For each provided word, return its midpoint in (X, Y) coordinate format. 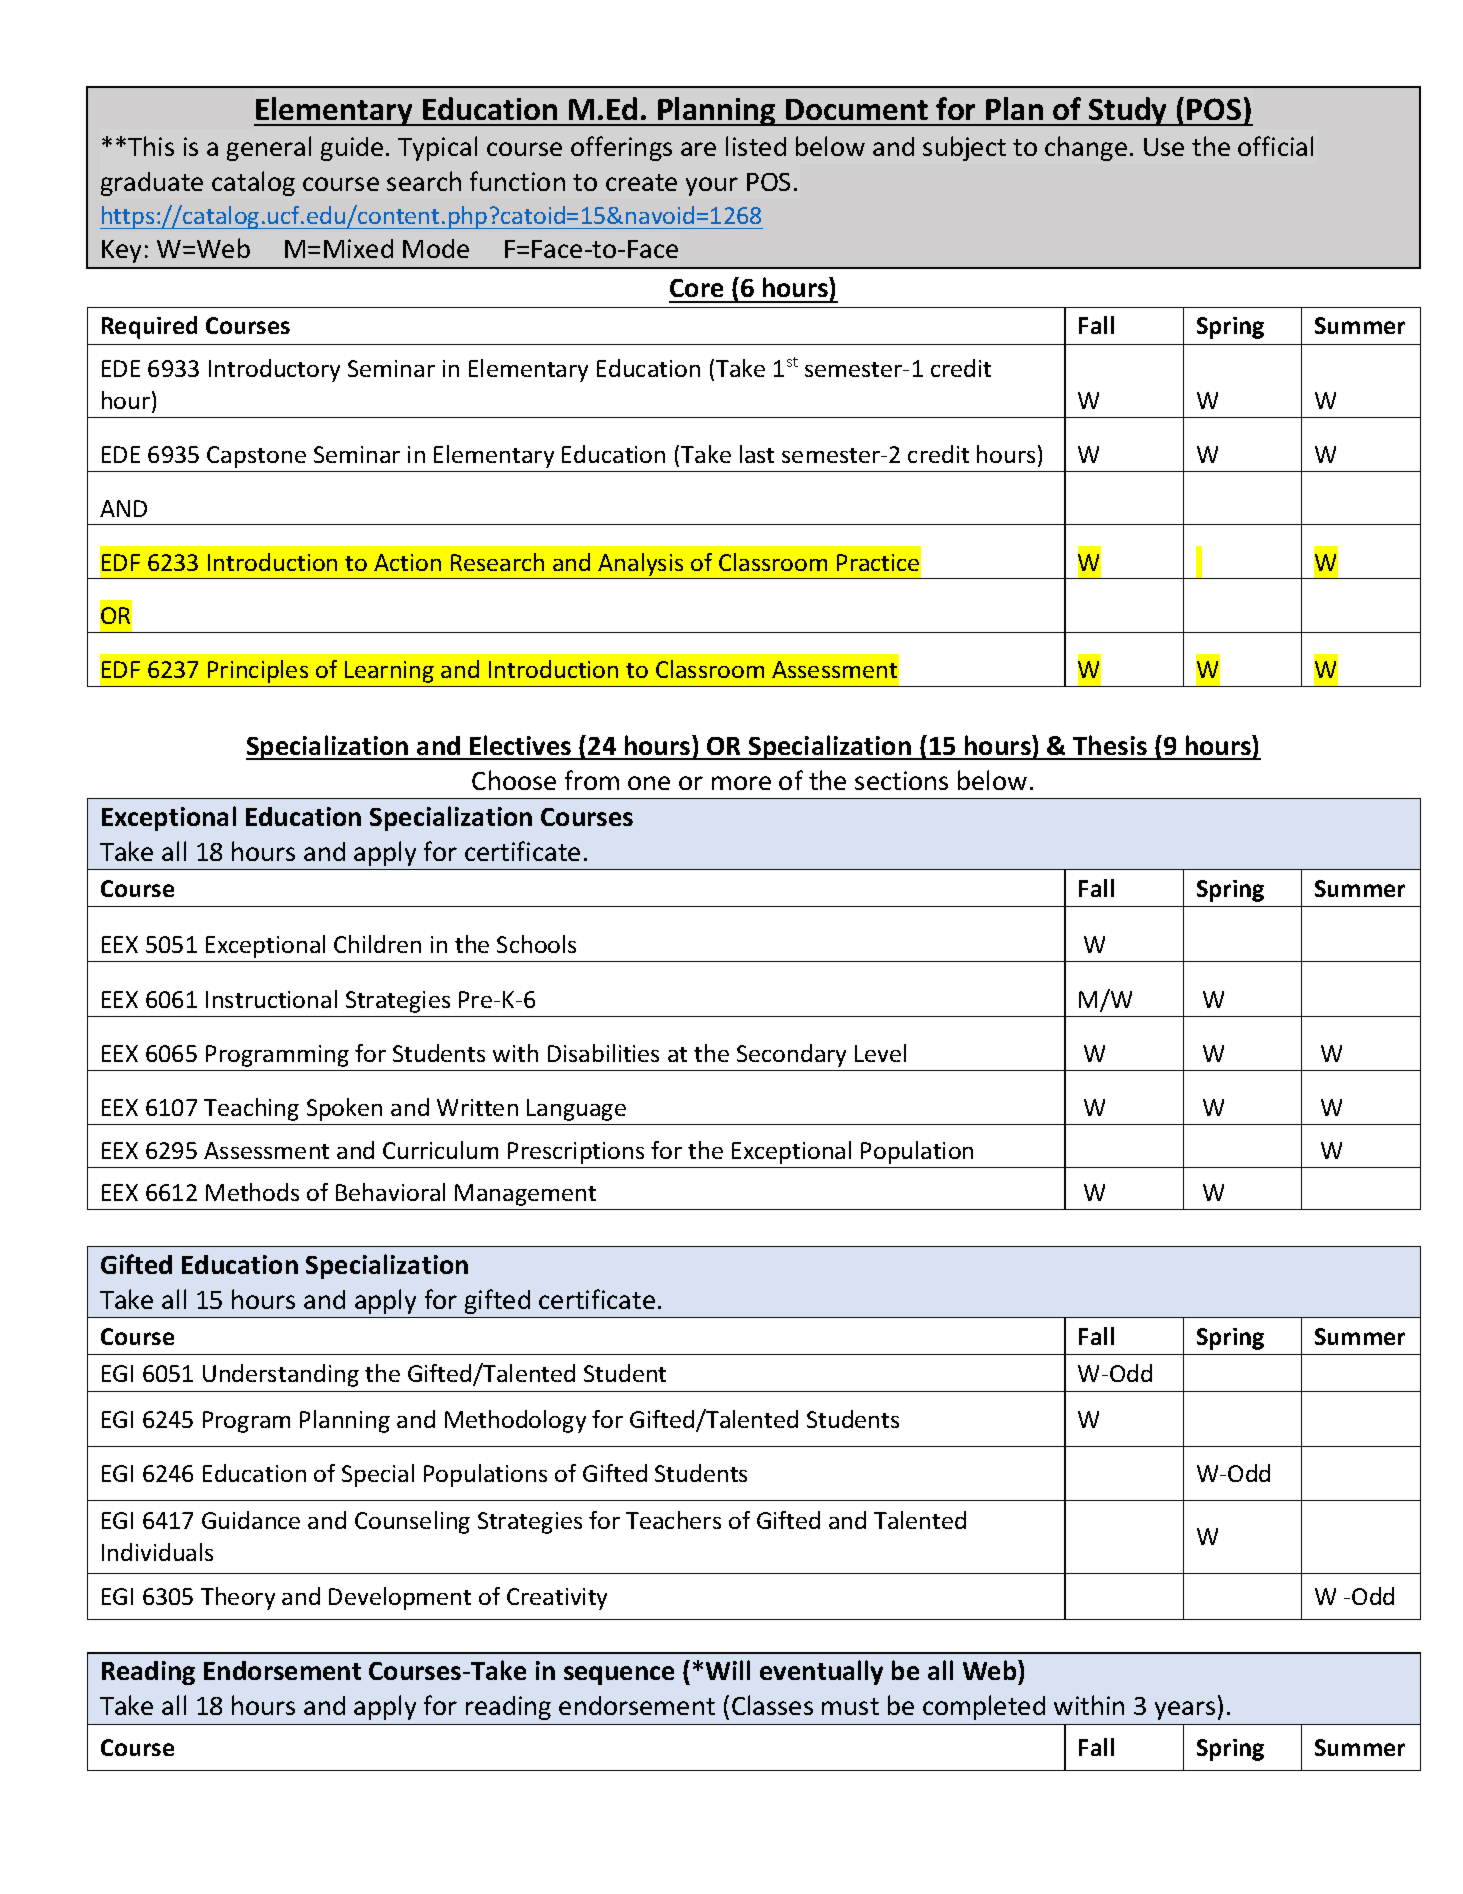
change (1086, 148)
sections (901, 780)
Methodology (515, 1421)
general (269, 148)
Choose (514, 780)
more (741, 783)
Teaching (251, 1109)
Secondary (791, 1055)
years (1185, 1710)
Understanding (281, 1375)
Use (1164, 147)
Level (880, 1053)
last (757, 454)
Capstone (256, 457)
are (698, 149)
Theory (238, 1598)
